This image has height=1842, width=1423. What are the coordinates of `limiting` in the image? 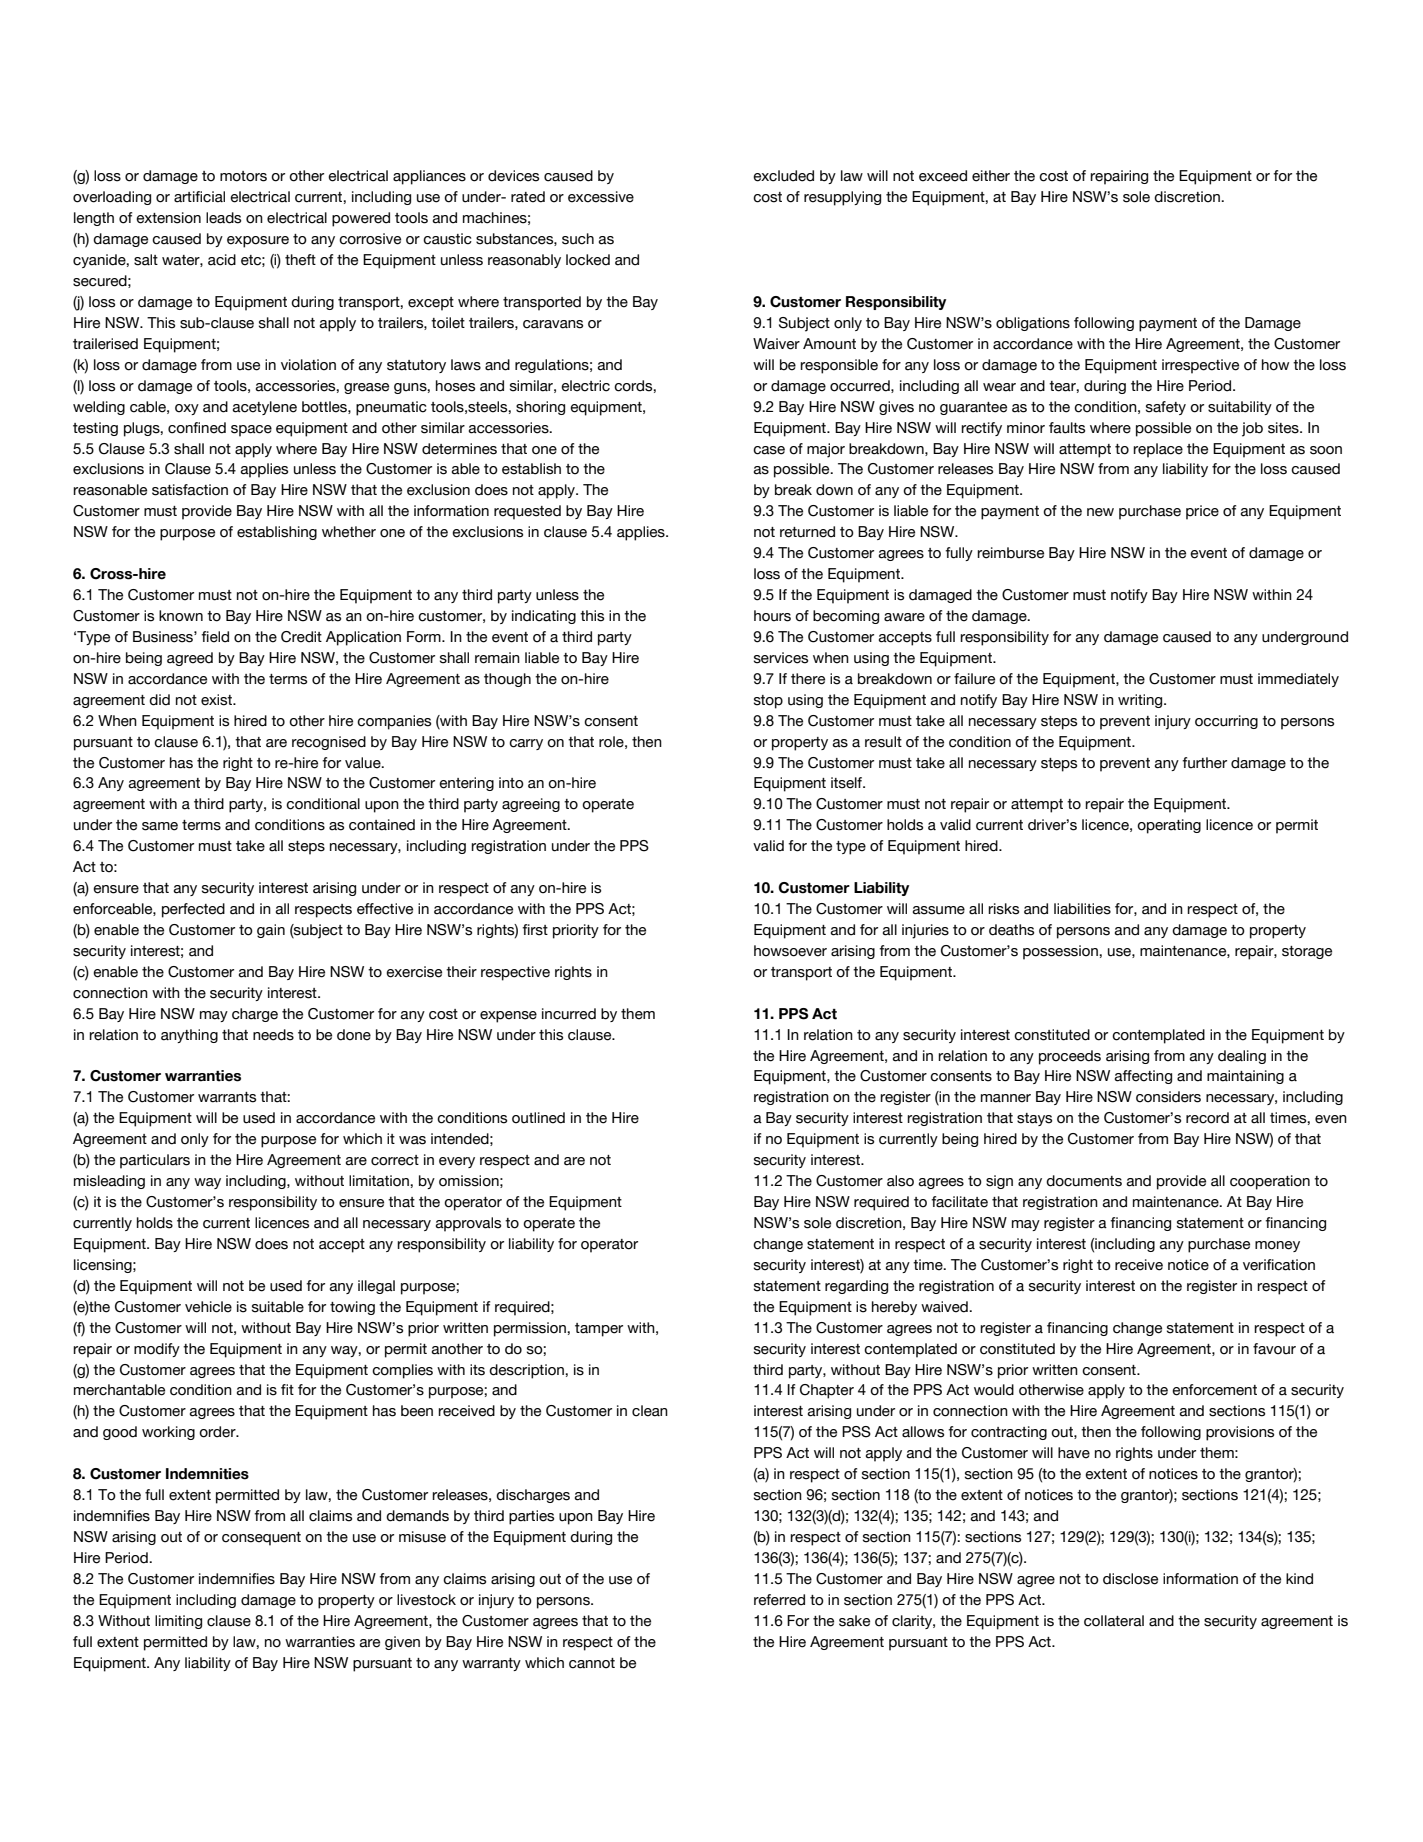 It's located at (178, 1622).
